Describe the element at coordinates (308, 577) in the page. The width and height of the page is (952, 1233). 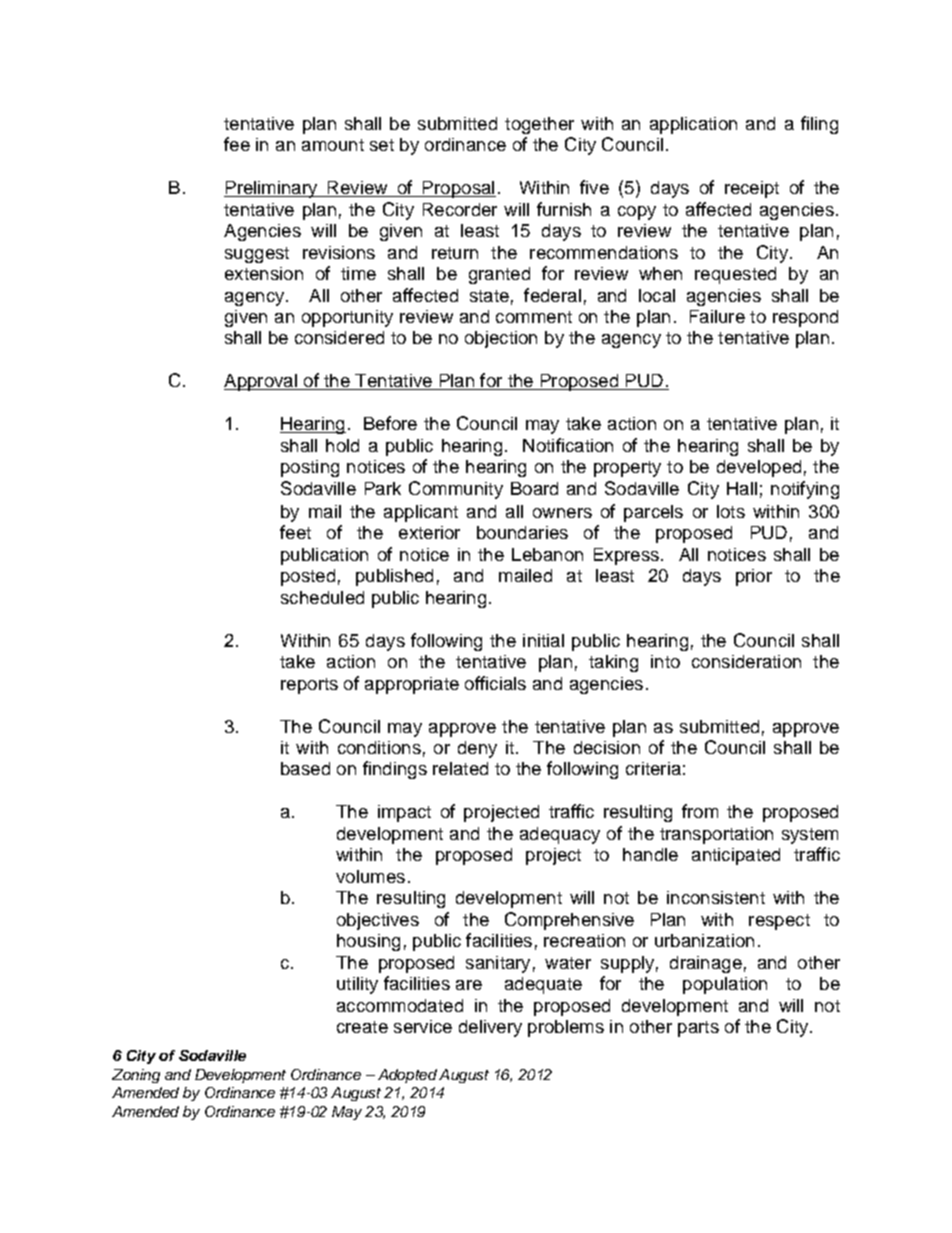
I see `posted` at that location.
